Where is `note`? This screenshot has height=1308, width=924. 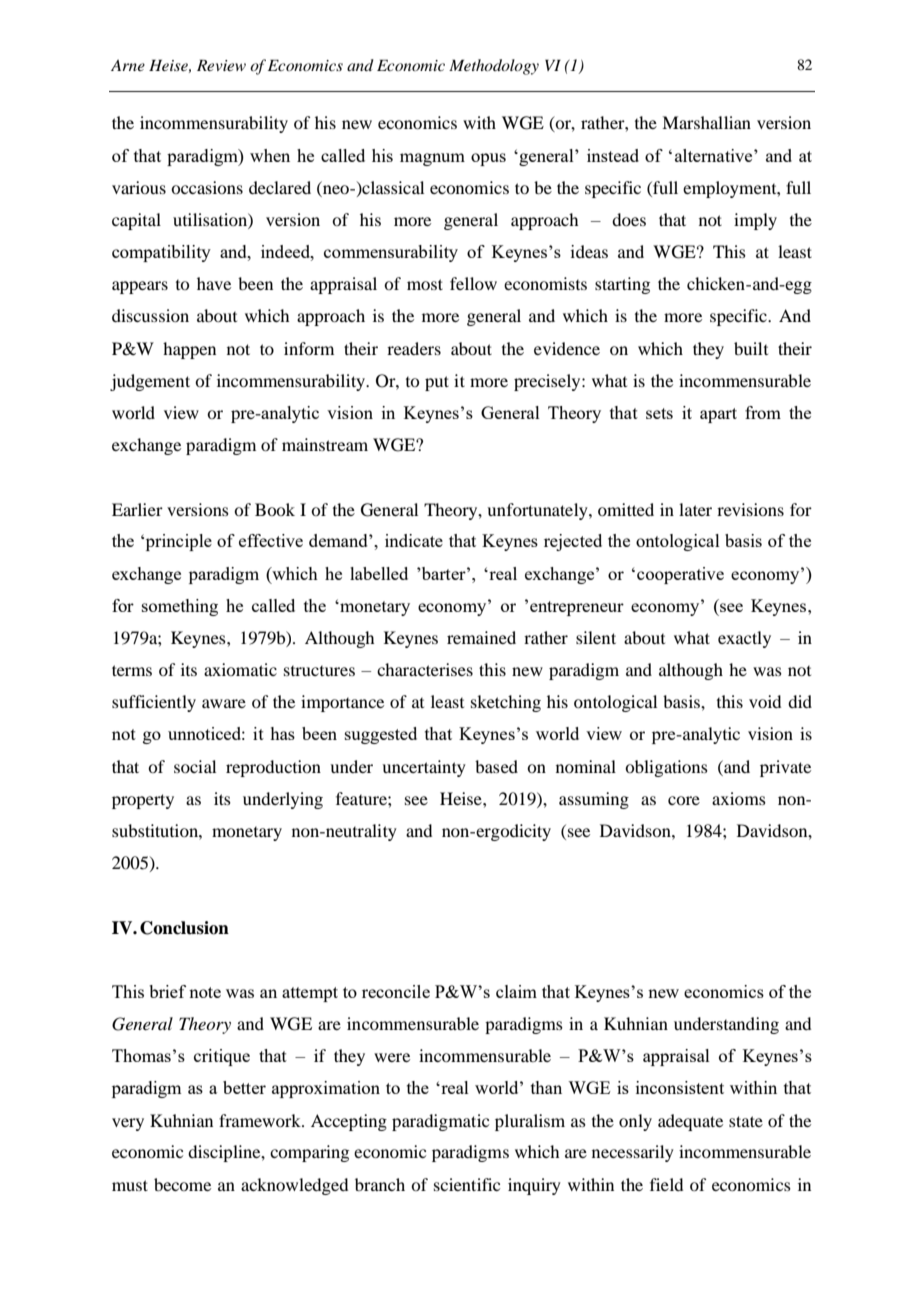 note is located at coordinates (205, 992).
